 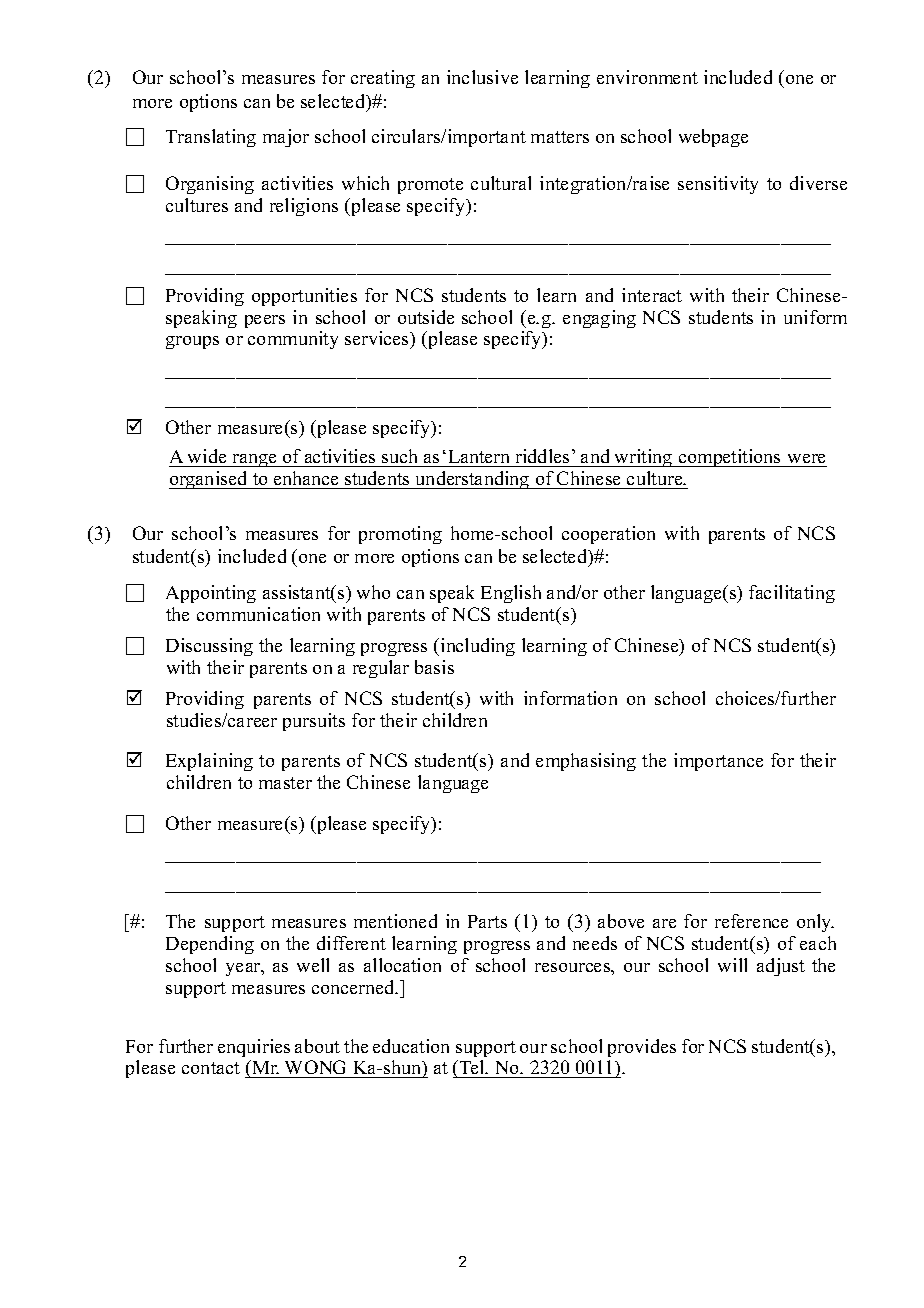 I want to click on major, so click(x=286, y=138).
